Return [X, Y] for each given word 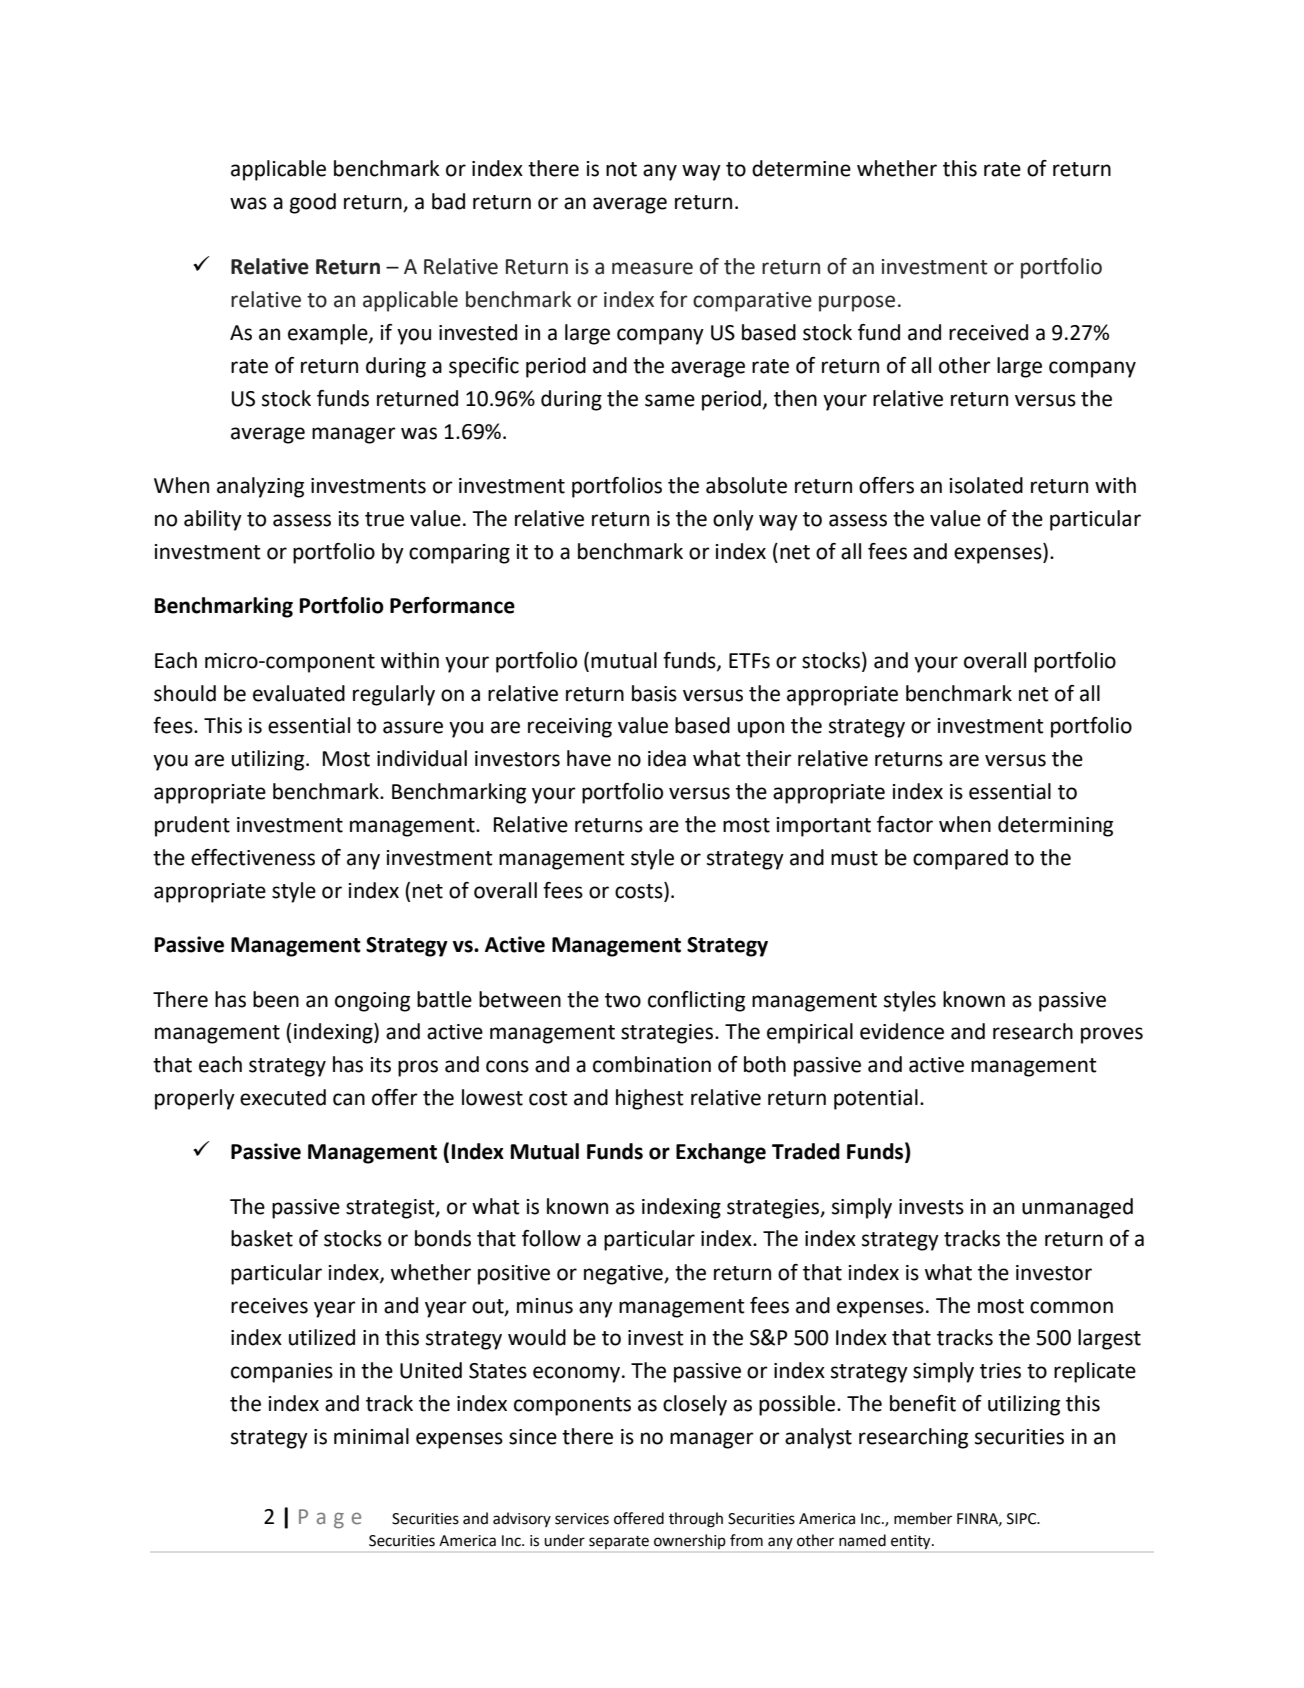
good [313, 203]
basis [654, 693]
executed [283, 1097]
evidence [902, 1031]
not [621, 169]
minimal [371, 1436]
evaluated [299, 693]
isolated [986, 485]
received [988, 332]
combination [652, 1064]
